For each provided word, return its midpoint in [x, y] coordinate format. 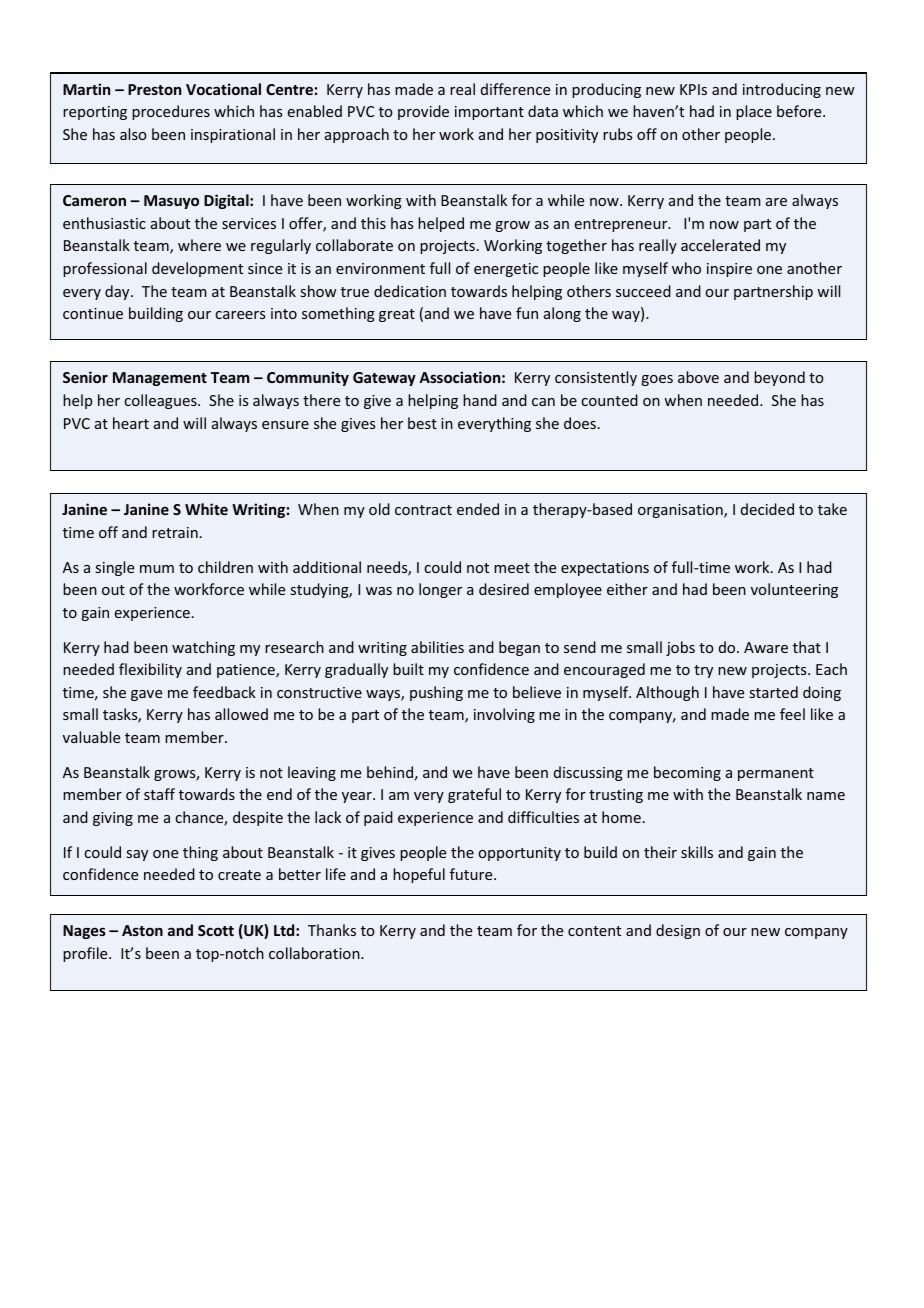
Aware [766, 647]
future [472, 874]
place [754, 112]
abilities [437, 647]
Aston [142, 930]
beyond [779, 378]
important [489, 113]
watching [203, 648]
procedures [171, 112]
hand [480, 400]
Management [160, 379]
